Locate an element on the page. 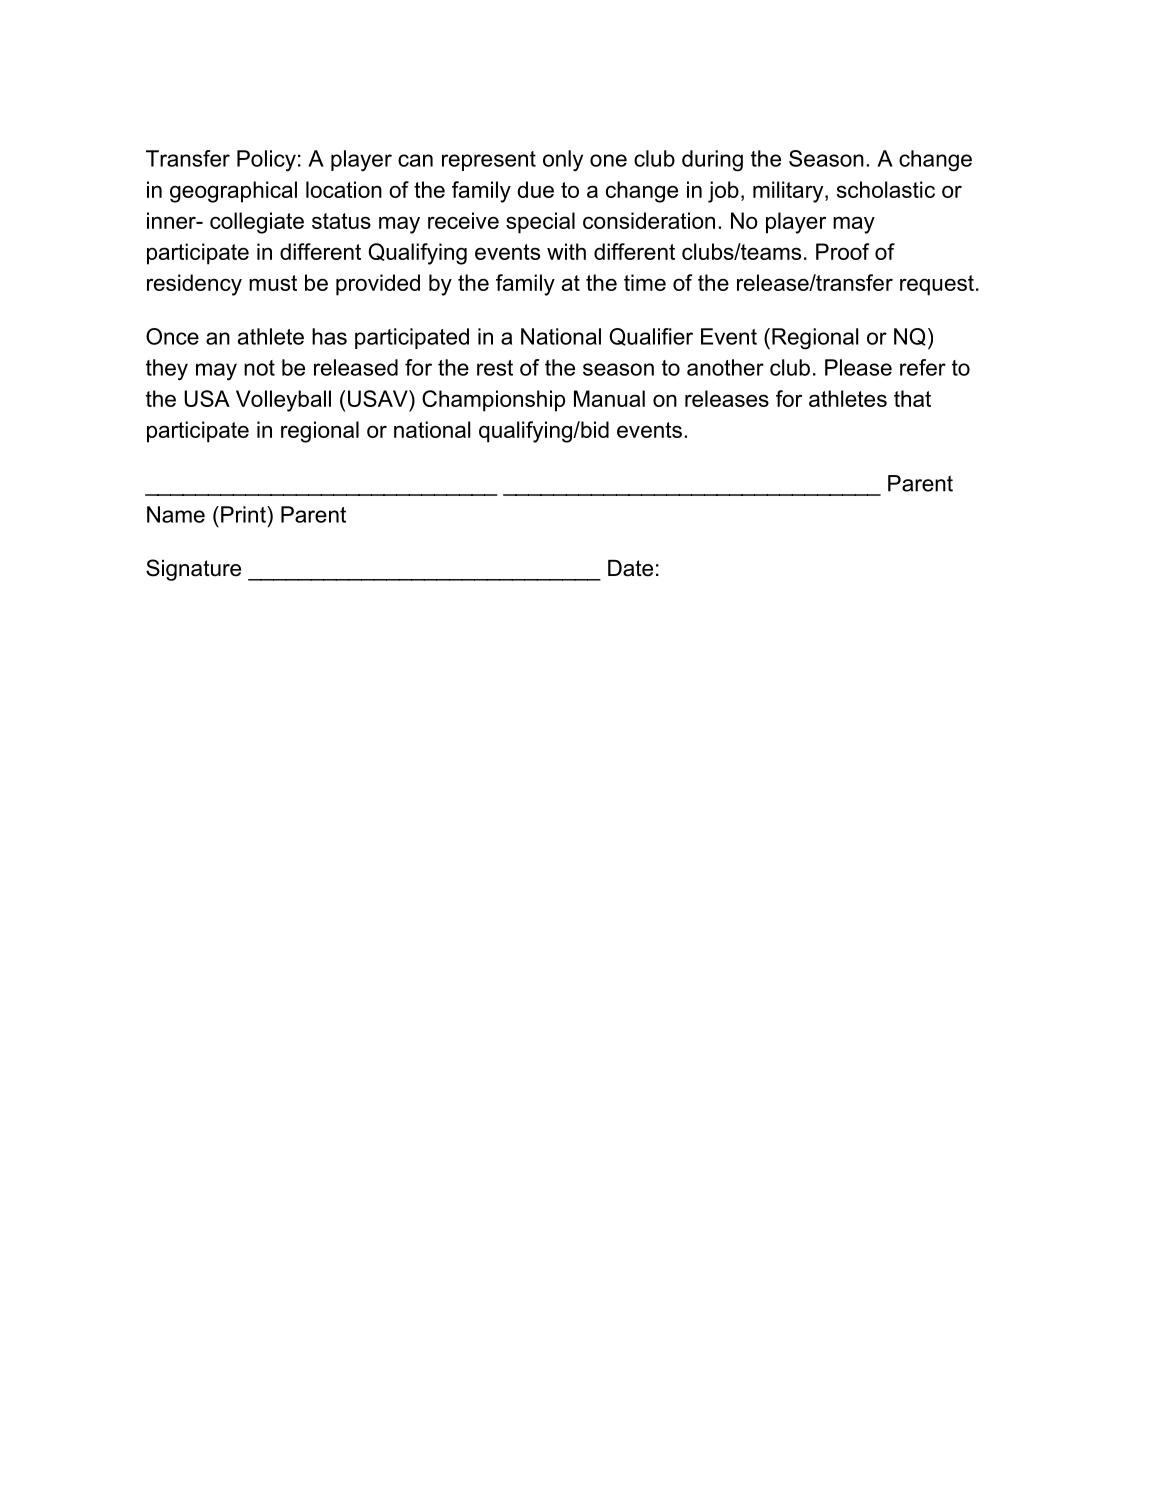 This image has height=1491, width=1152. scholastic is located at coordinates (886, 189).
